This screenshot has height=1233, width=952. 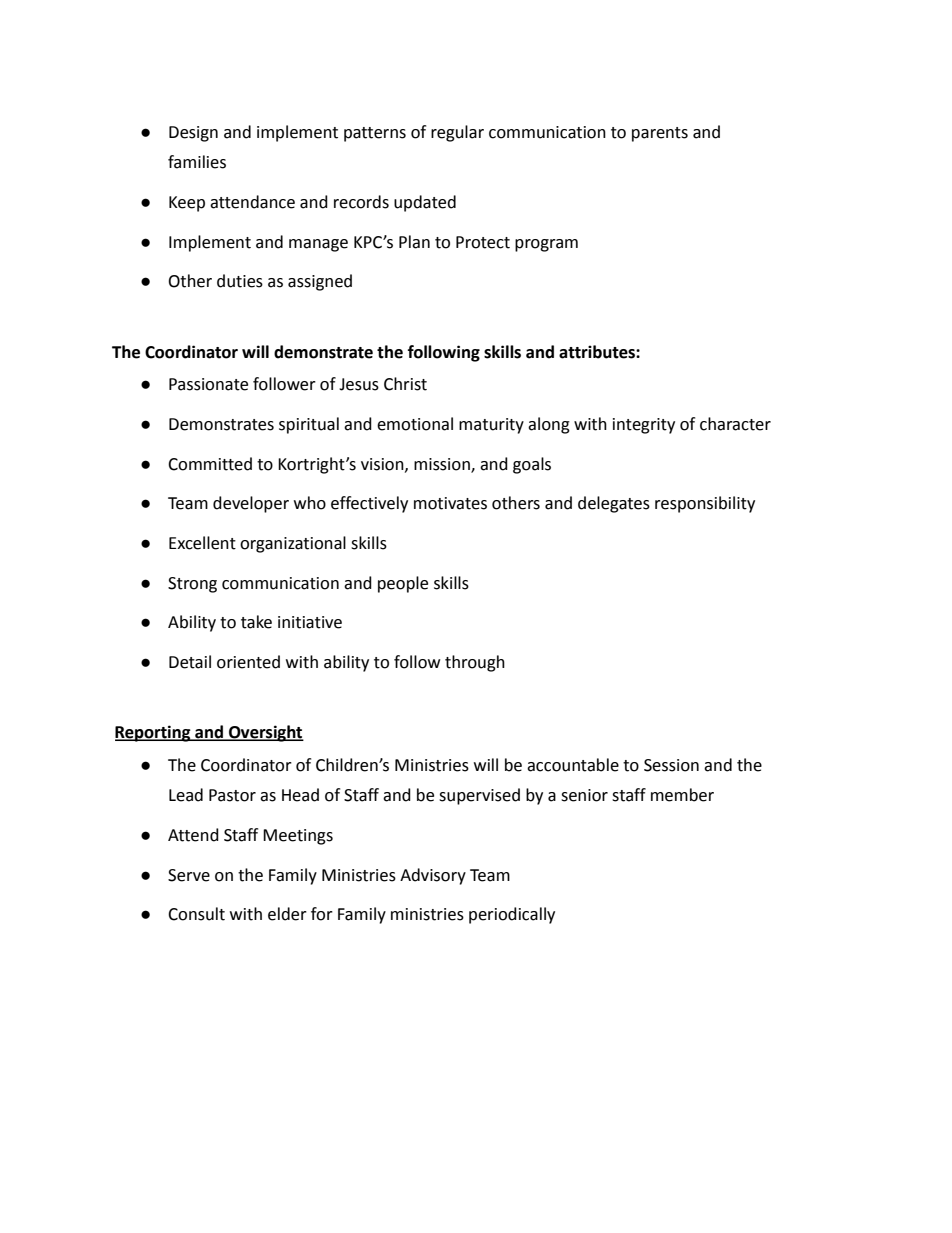 I want to click on Excellent, so click(x=202, y=543).
